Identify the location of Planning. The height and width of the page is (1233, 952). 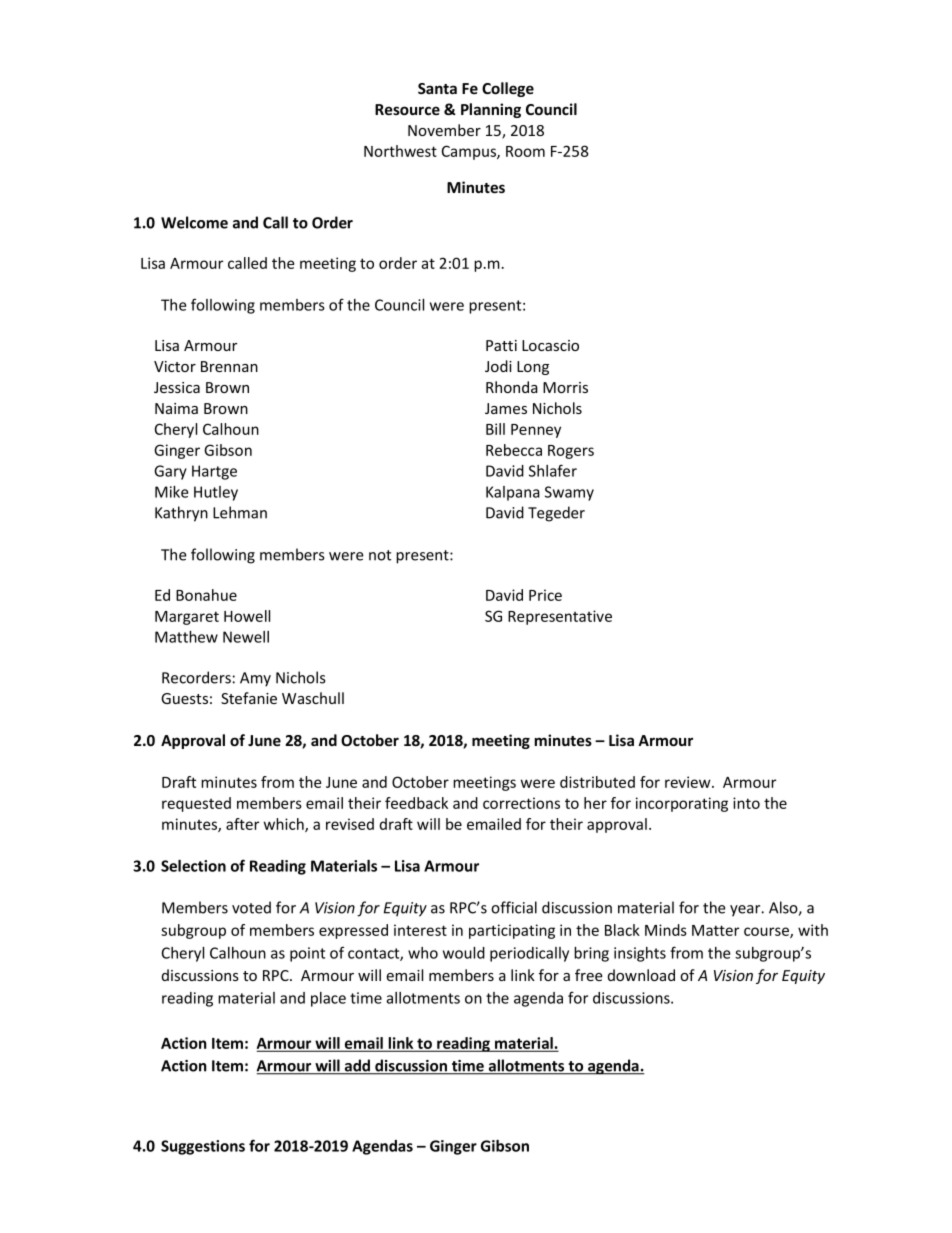
(491, 110).
